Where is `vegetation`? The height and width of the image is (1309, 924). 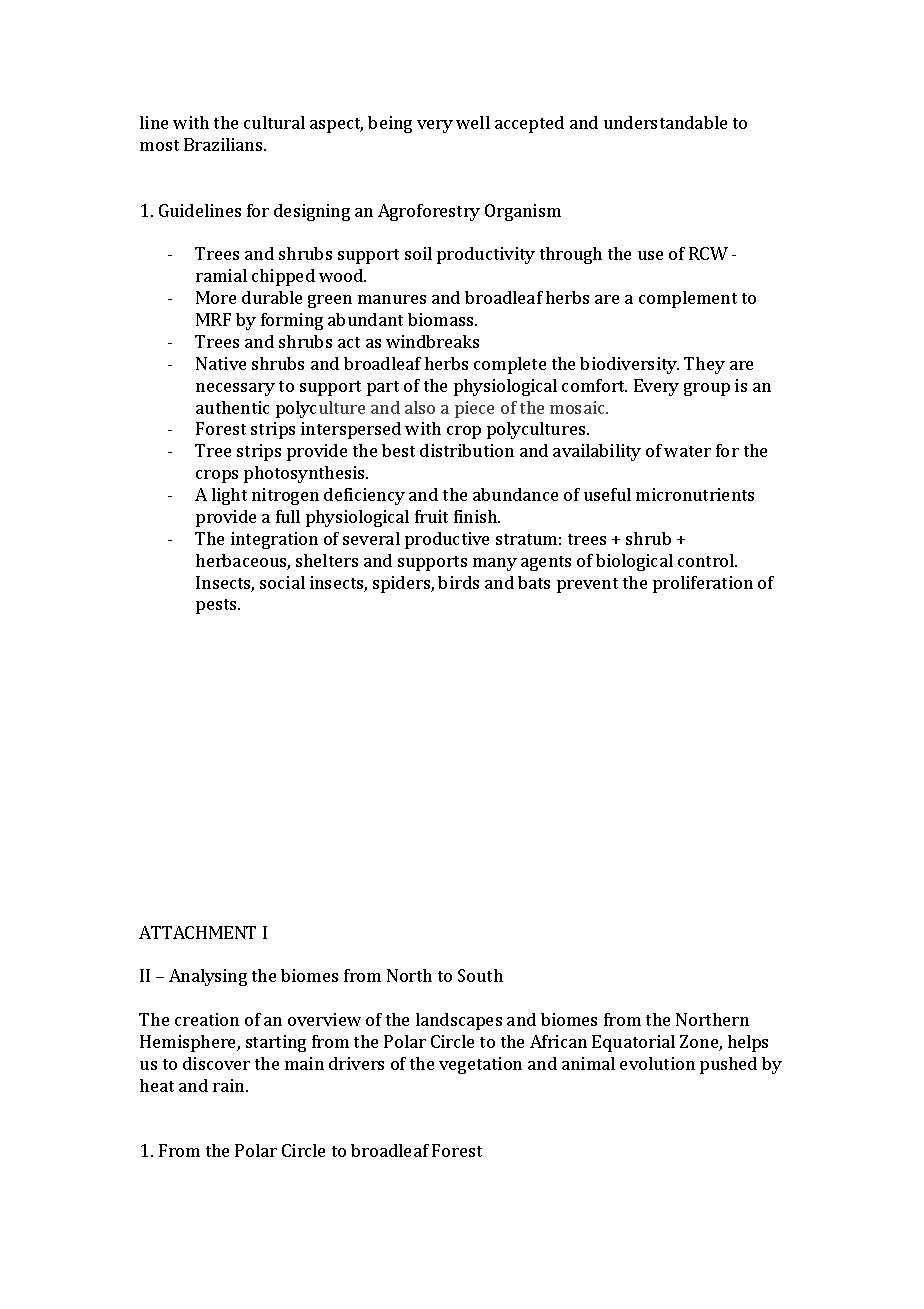
vegetation is located at coordinates (480, 1065).
